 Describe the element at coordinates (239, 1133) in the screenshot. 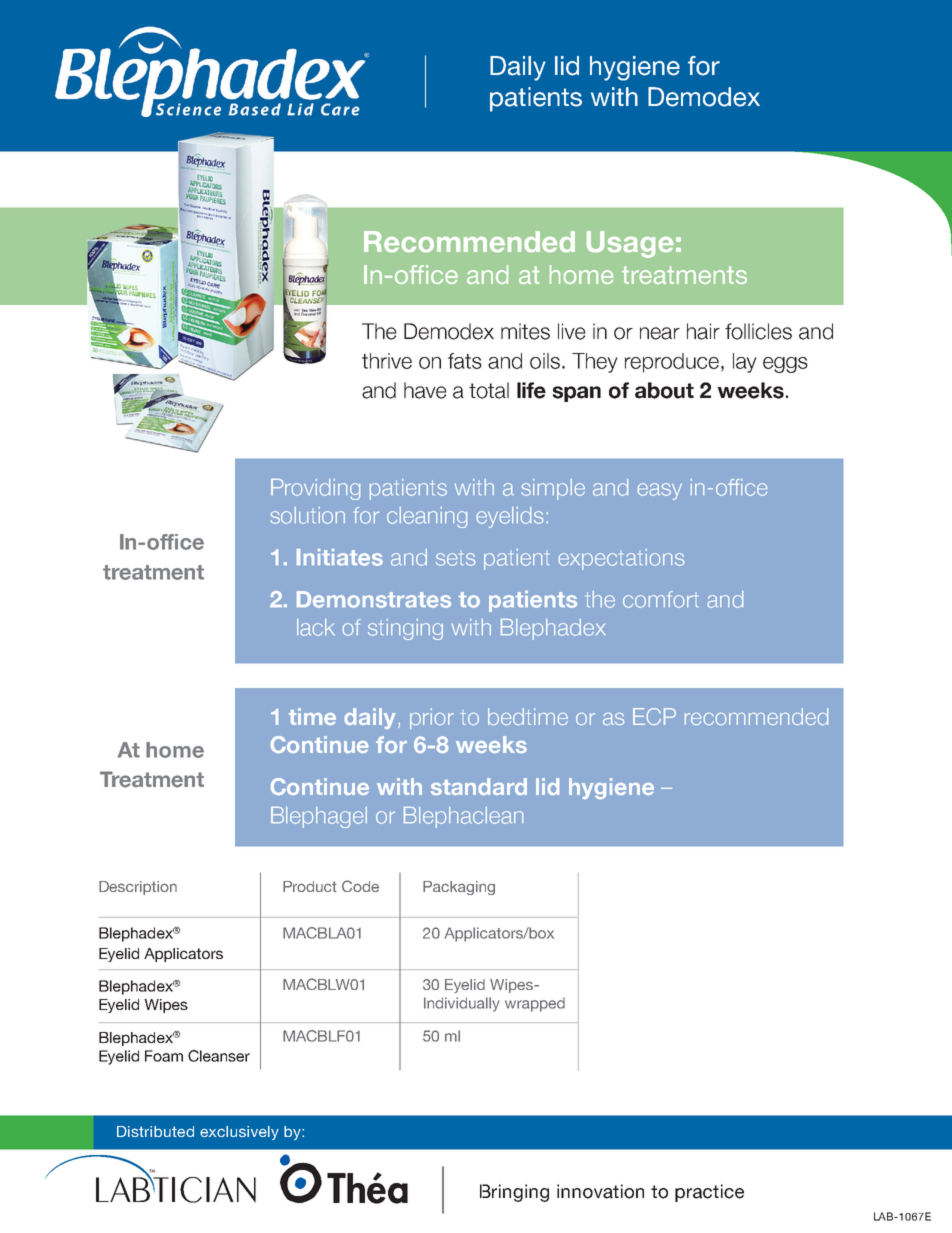

I see `exclusively` at that location.
